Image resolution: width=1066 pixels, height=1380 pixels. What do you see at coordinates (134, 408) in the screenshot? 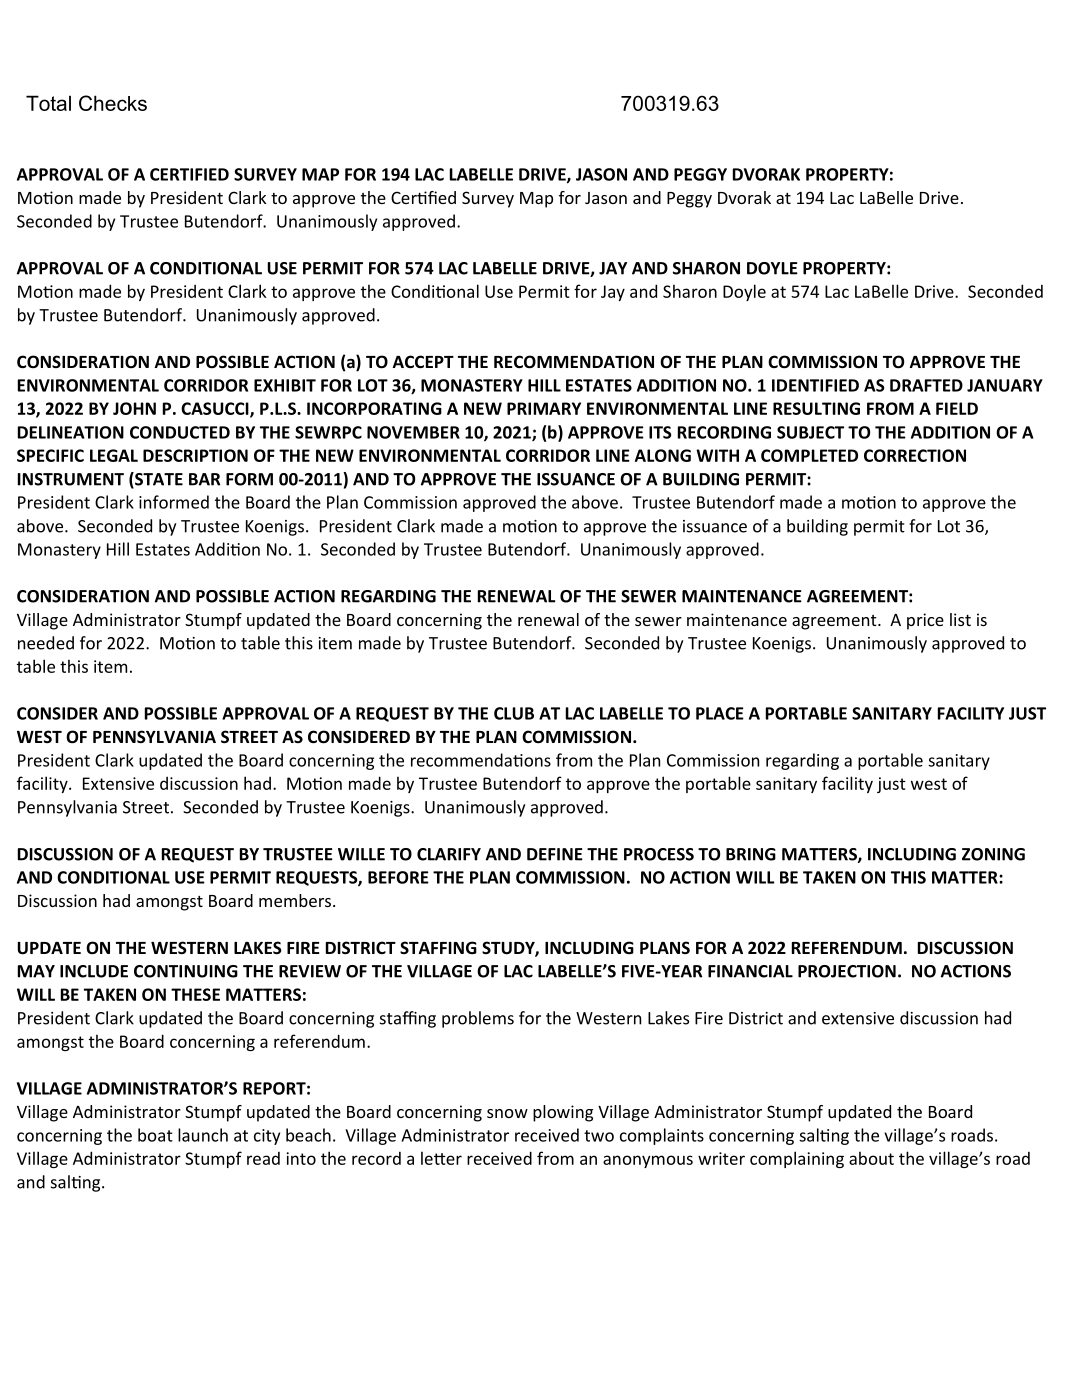
I see `JOHN` at bounding box center [134, 408].
